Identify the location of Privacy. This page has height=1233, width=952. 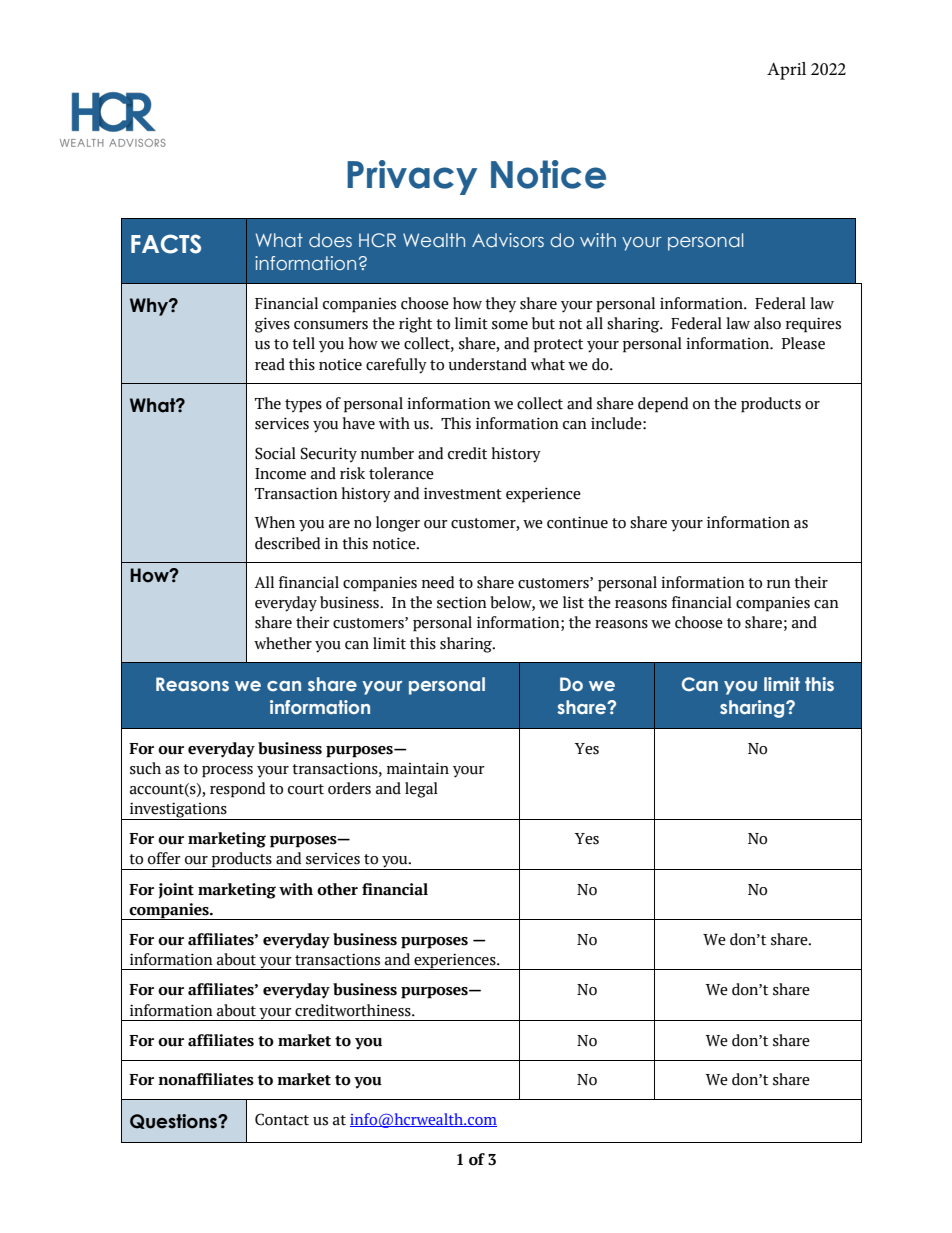
(412, 177).
